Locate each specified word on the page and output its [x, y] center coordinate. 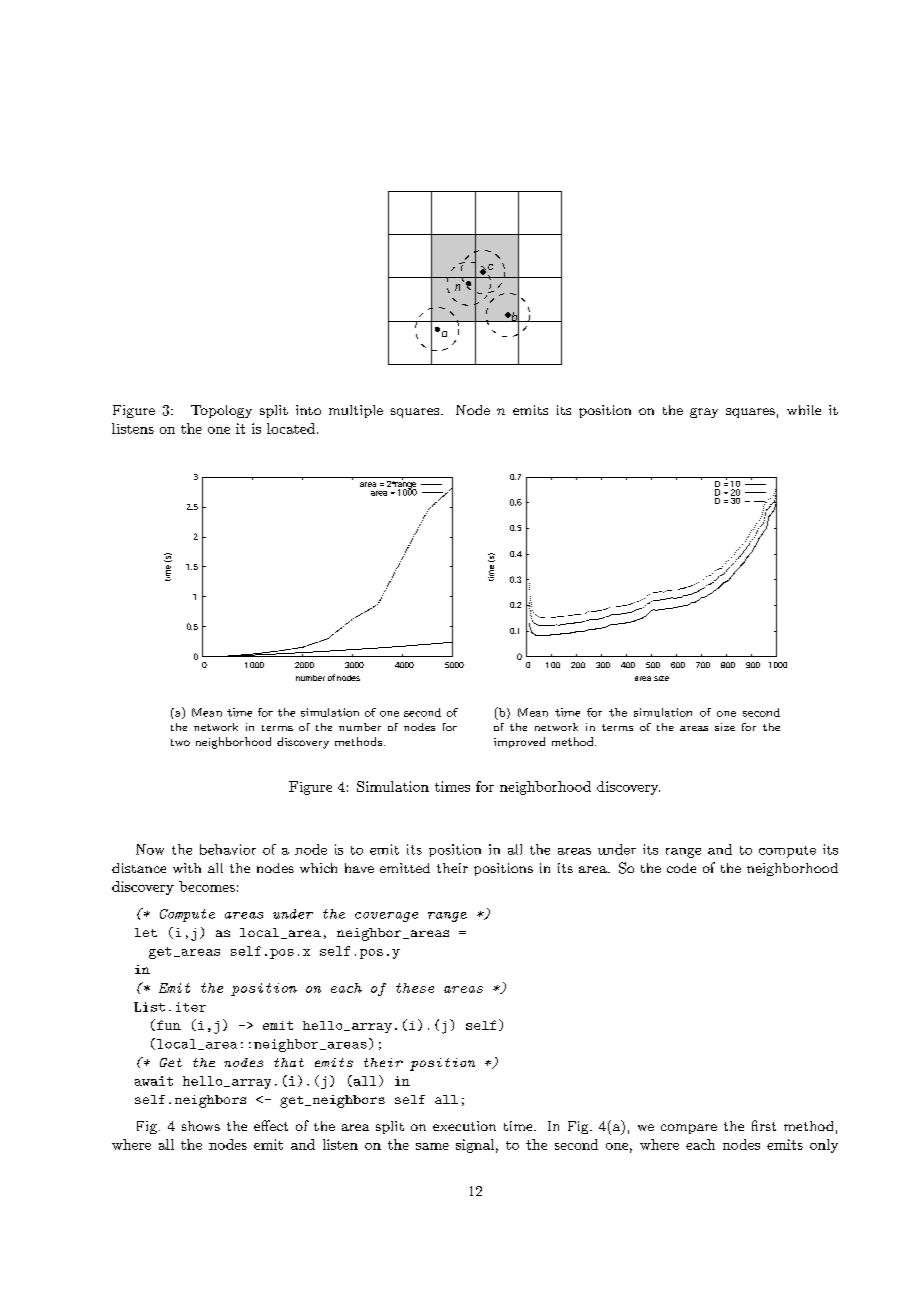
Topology [221, 411]
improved [519, 742]
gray [704, 413]
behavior [228, 849]
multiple [356, 411]
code [681, 868]
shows [201, 1126]
